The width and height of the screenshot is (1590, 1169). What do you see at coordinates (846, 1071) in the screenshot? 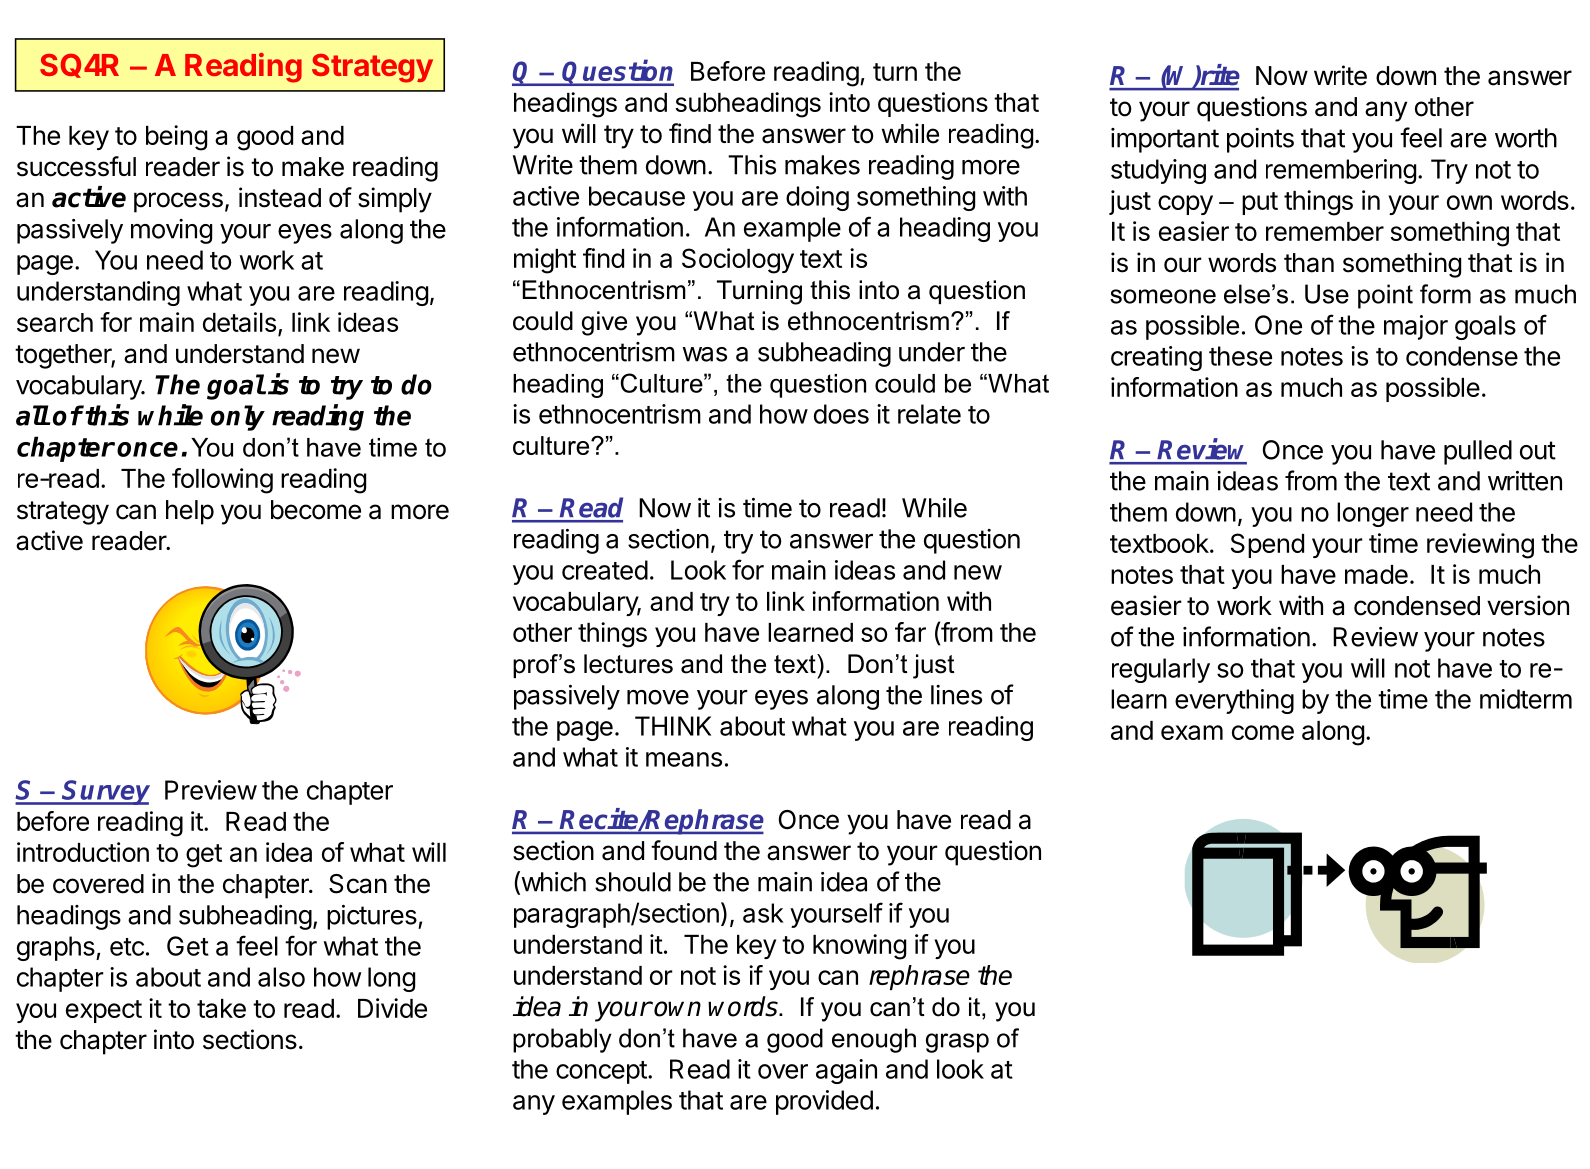
I see `again` at bounding box center [846, 1071].
